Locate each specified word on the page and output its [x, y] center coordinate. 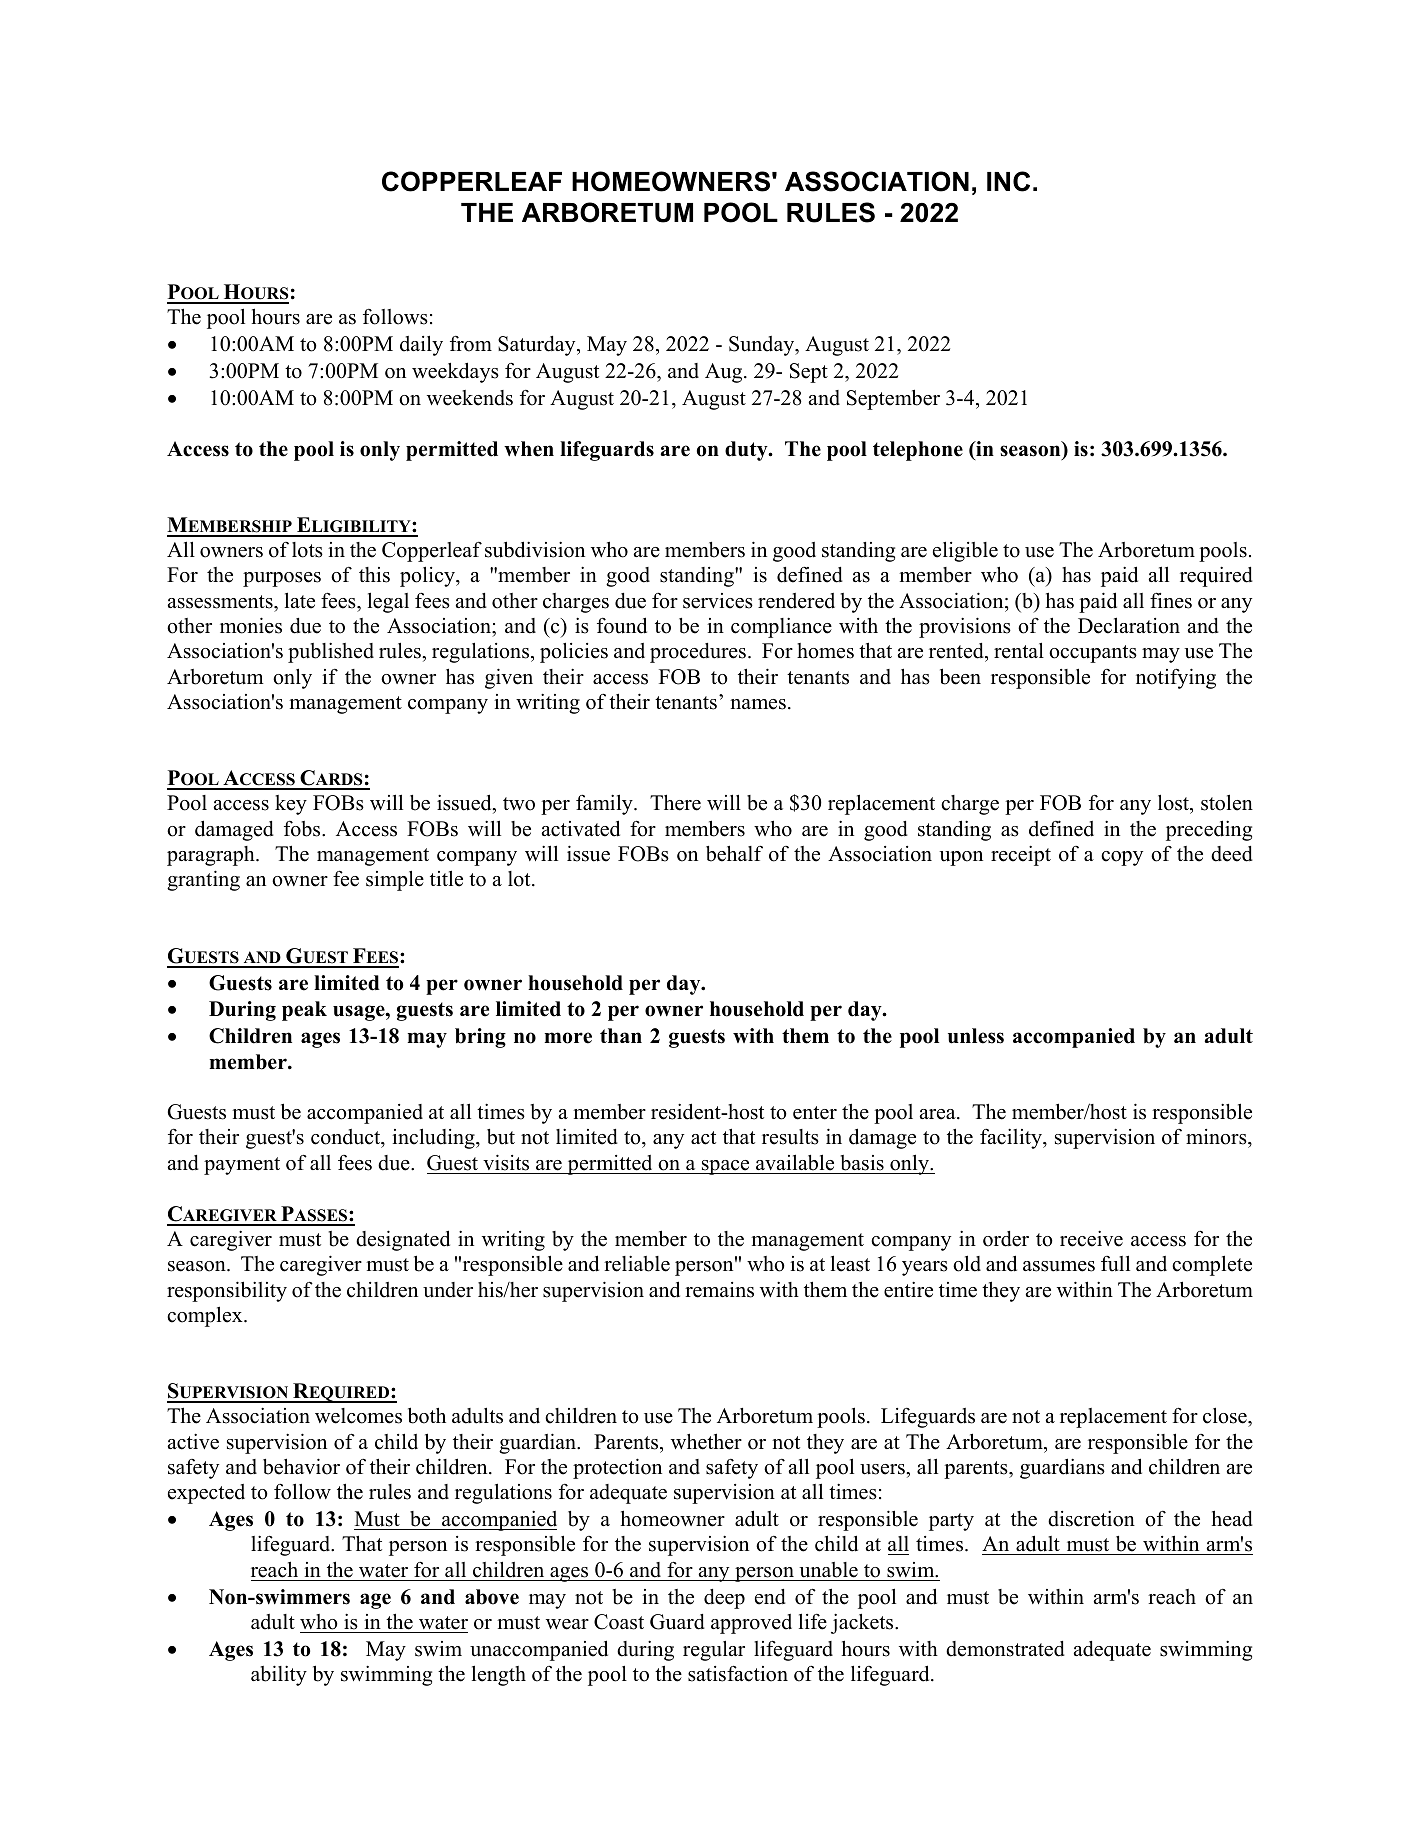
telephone [918, 451]
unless [976, 1036]
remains [719, 1290]
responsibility [227, 1291]
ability [279, 1675]
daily [421, 345]
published [331, 652]
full [1115, 1263]
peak [304, 1011]
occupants [1093, 654]
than [621, 1035]
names [758, 704]
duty [747, 451]
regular [714, 1650]
